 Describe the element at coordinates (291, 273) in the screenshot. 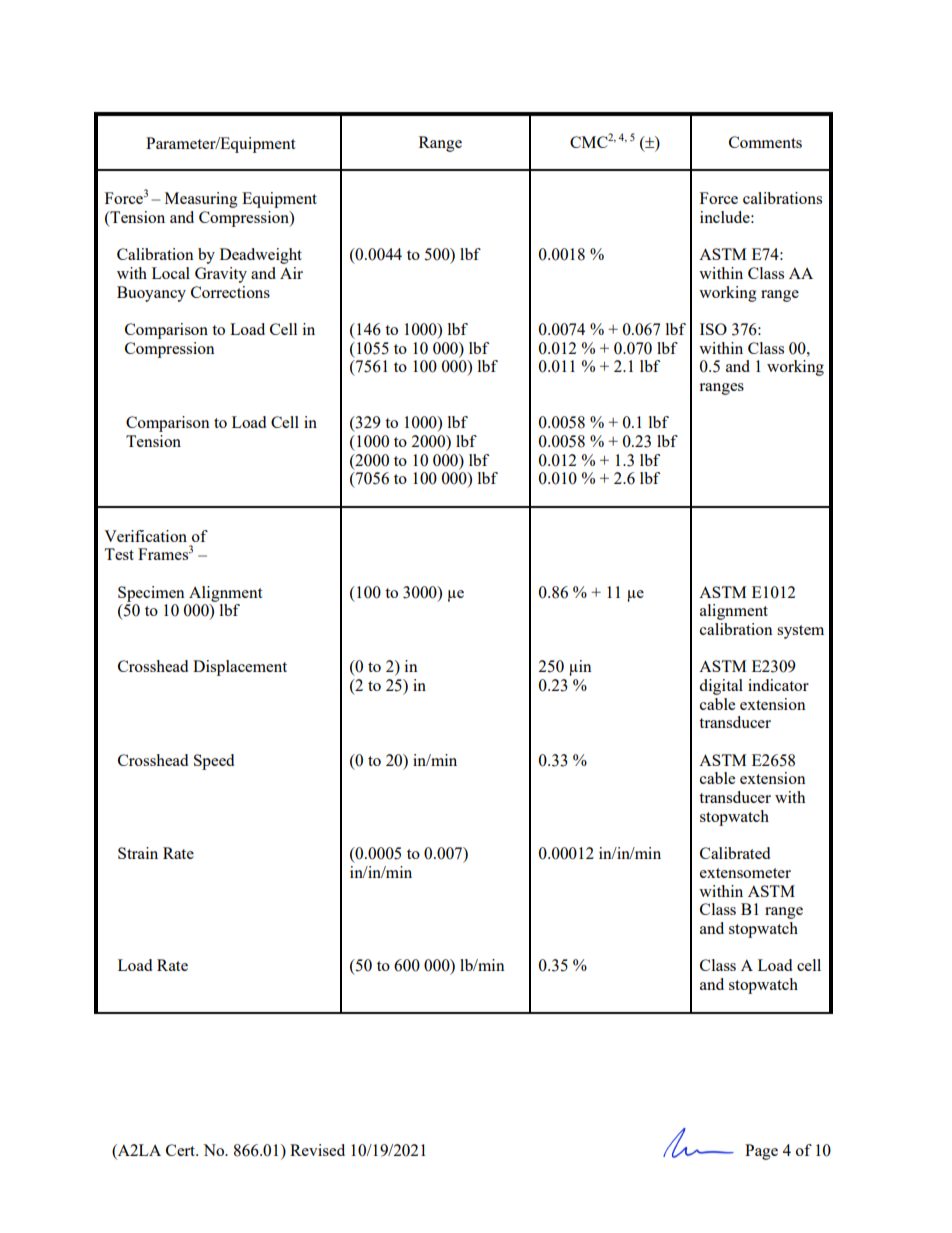

I see `Air` at that location.
